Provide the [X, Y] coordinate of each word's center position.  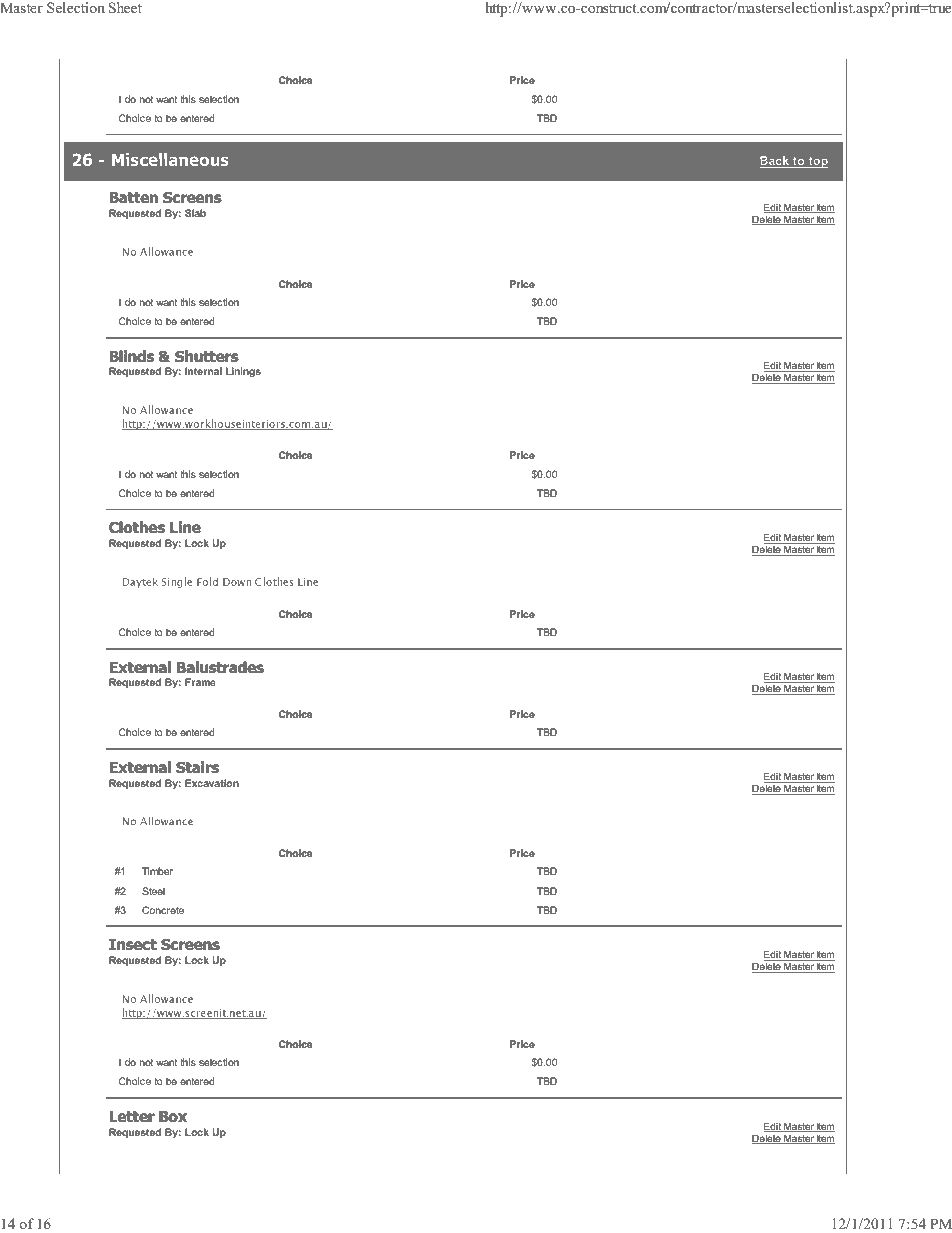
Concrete [163, 910]
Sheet [125, 8]
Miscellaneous [170, 159]
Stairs [197, 767]
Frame [200, 682]
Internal [203, 371]
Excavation [212, 783]
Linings [243, 372]
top [817, 162]
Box [173, 1117]
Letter [132, 1116]
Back [776, 162]
